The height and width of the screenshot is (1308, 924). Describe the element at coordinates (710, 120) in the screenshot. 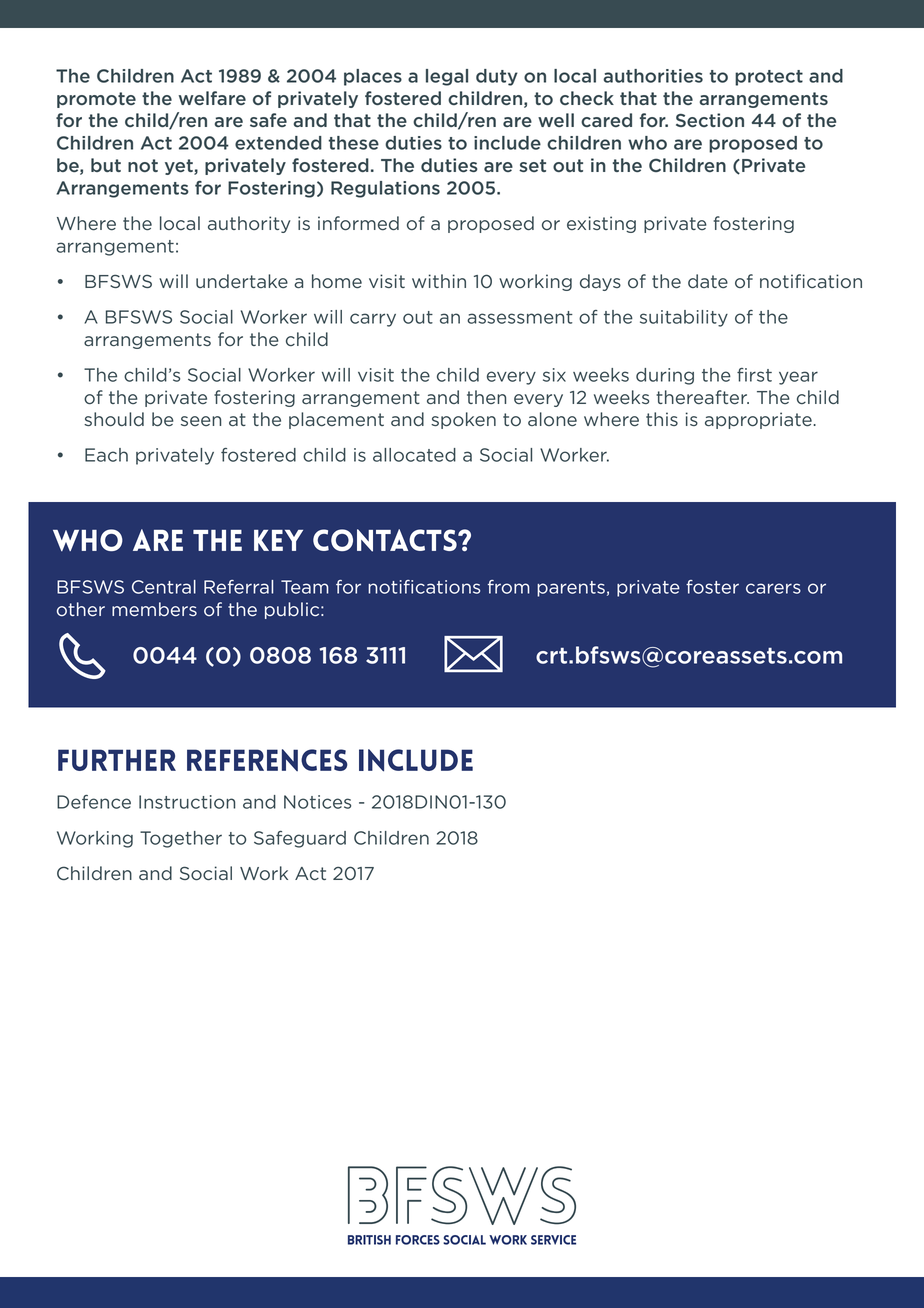

I see `Section` at that location.
